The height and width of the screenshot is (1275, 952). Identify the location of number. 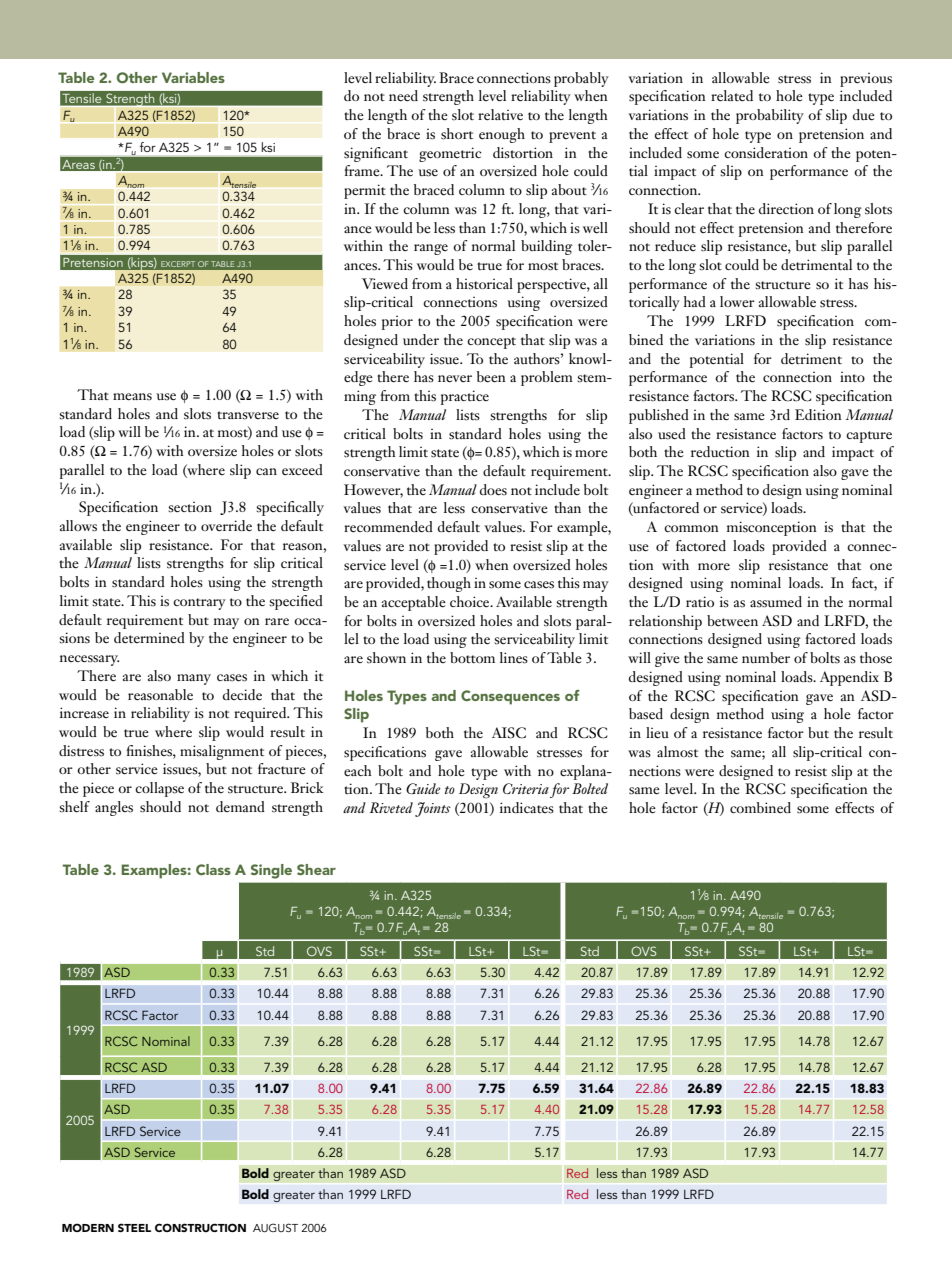
(766, 658).
